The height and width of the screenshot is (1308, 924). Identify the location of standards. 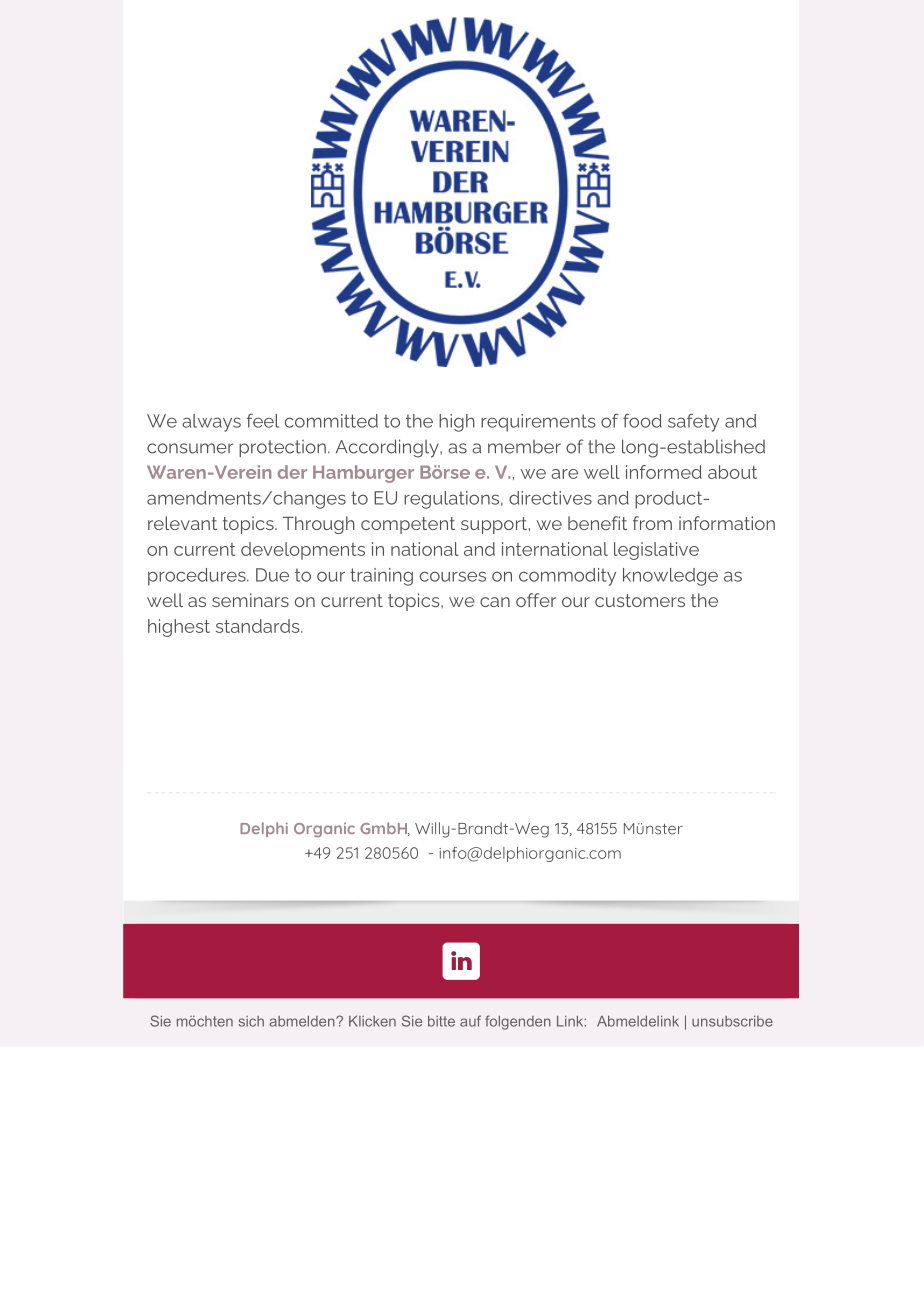
(259, 626).
